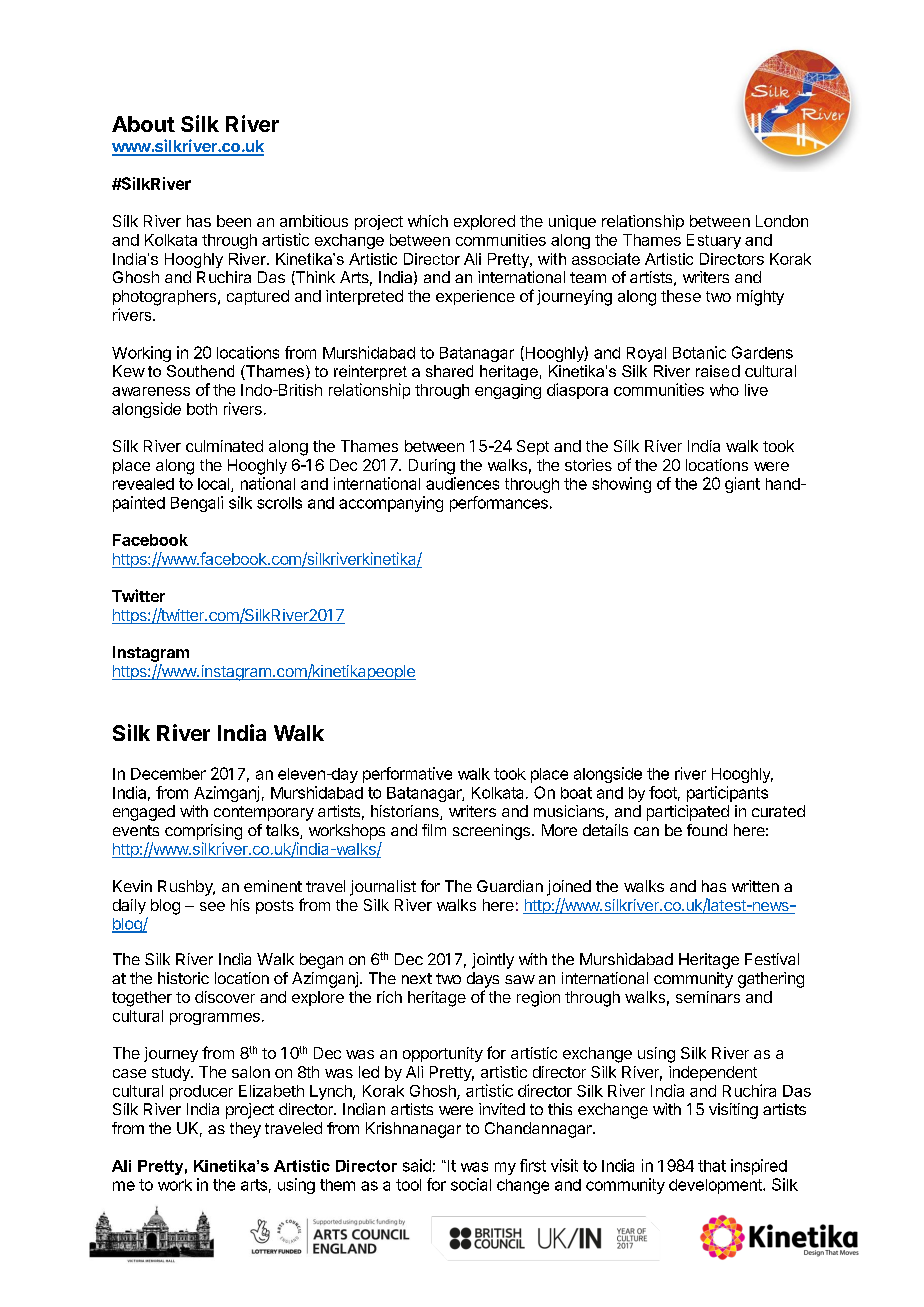  Describe the element at coordinates (462, 483) in the document. I see `audiences` at that location.
